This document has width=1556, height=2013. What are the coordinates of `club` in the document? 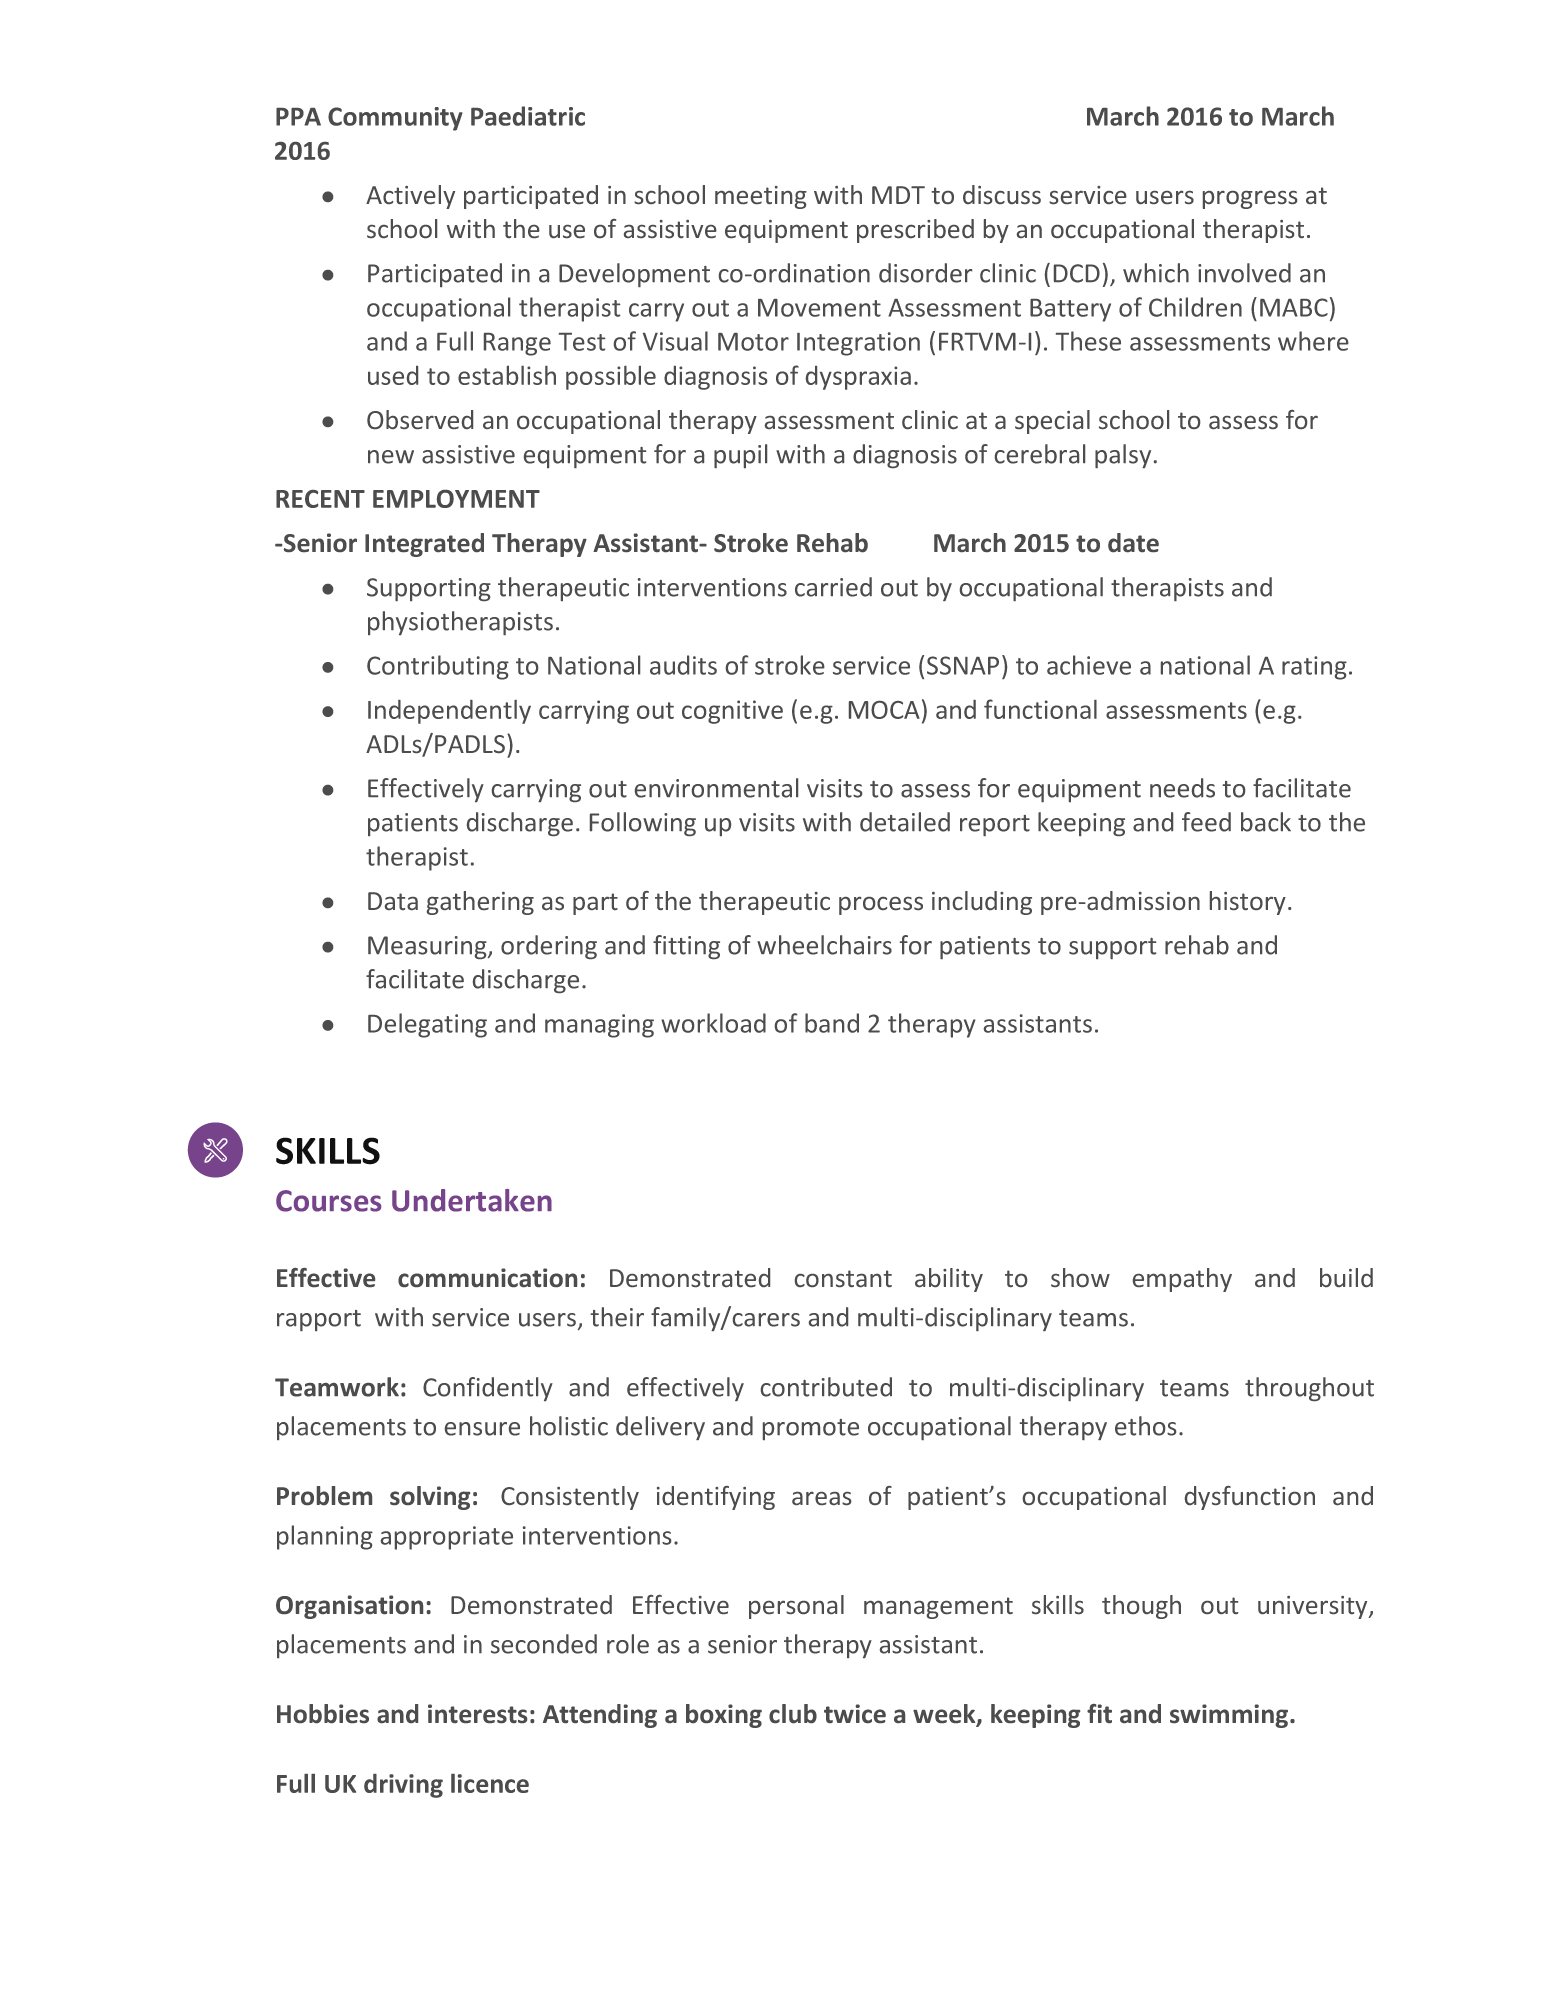 It's located at (793, 1713).
